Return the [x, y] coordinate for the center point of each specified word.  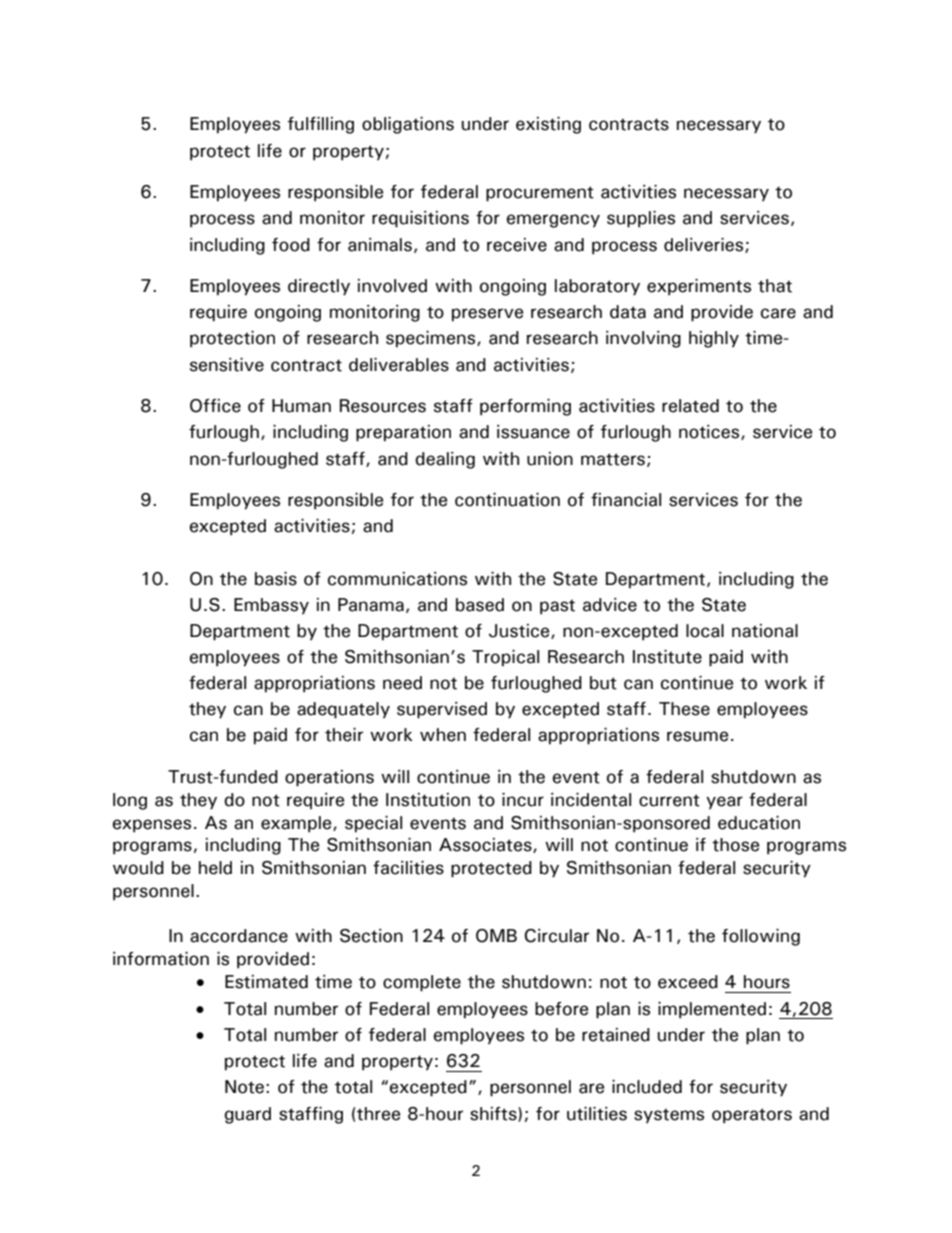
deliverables [399, 365]
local [705, 631]
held [215, 868]
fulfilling [321, 125]
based [480, 605]
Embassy [271, 606]
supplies [641, 219]
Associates [486, 845]
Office [215, 406]
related [690, 406]
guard [248, 1115]
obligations [408, 125]
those [735, 845]
